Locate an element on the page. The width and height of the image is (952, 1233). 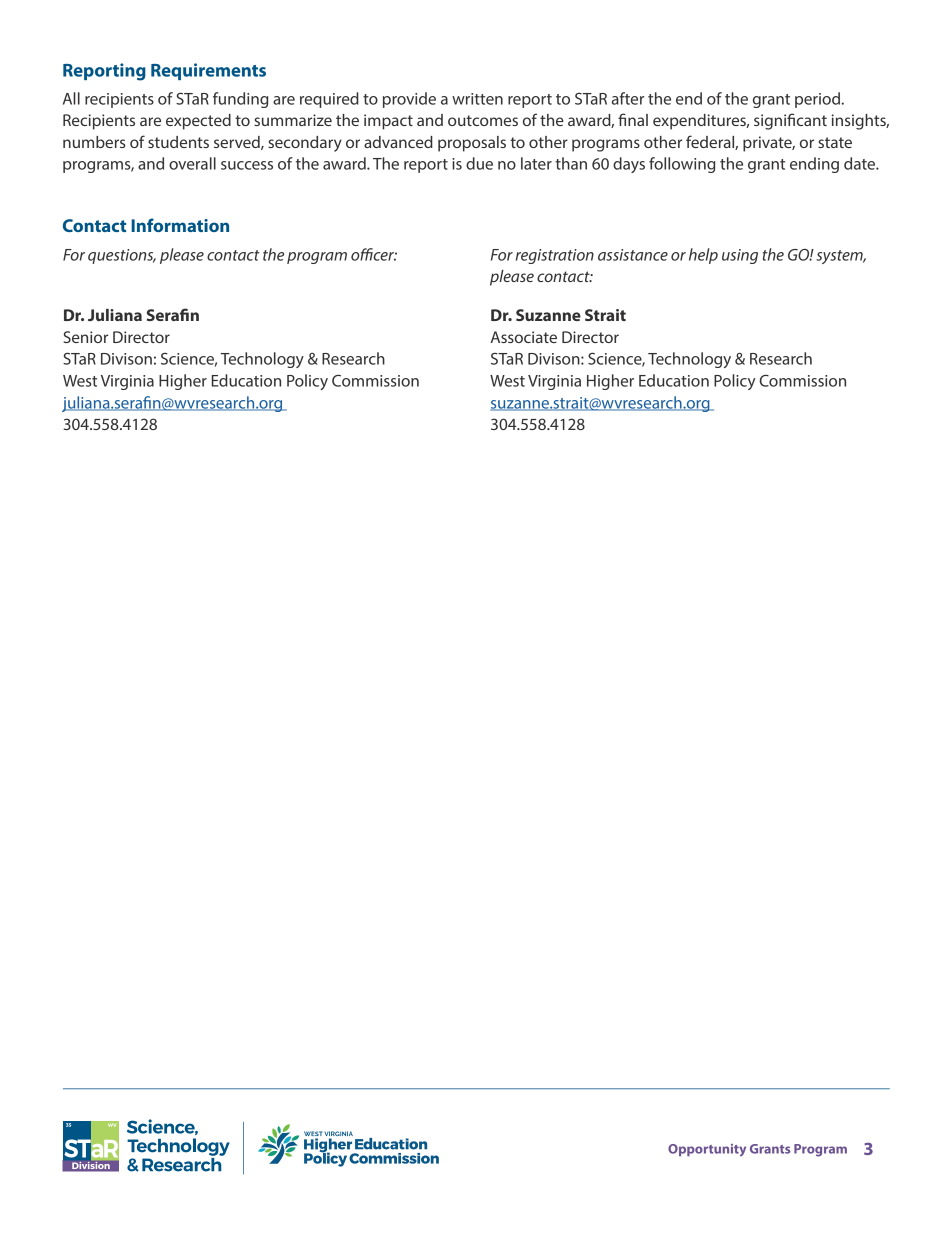
Opportunity is located at coordinates (707, 1150).
